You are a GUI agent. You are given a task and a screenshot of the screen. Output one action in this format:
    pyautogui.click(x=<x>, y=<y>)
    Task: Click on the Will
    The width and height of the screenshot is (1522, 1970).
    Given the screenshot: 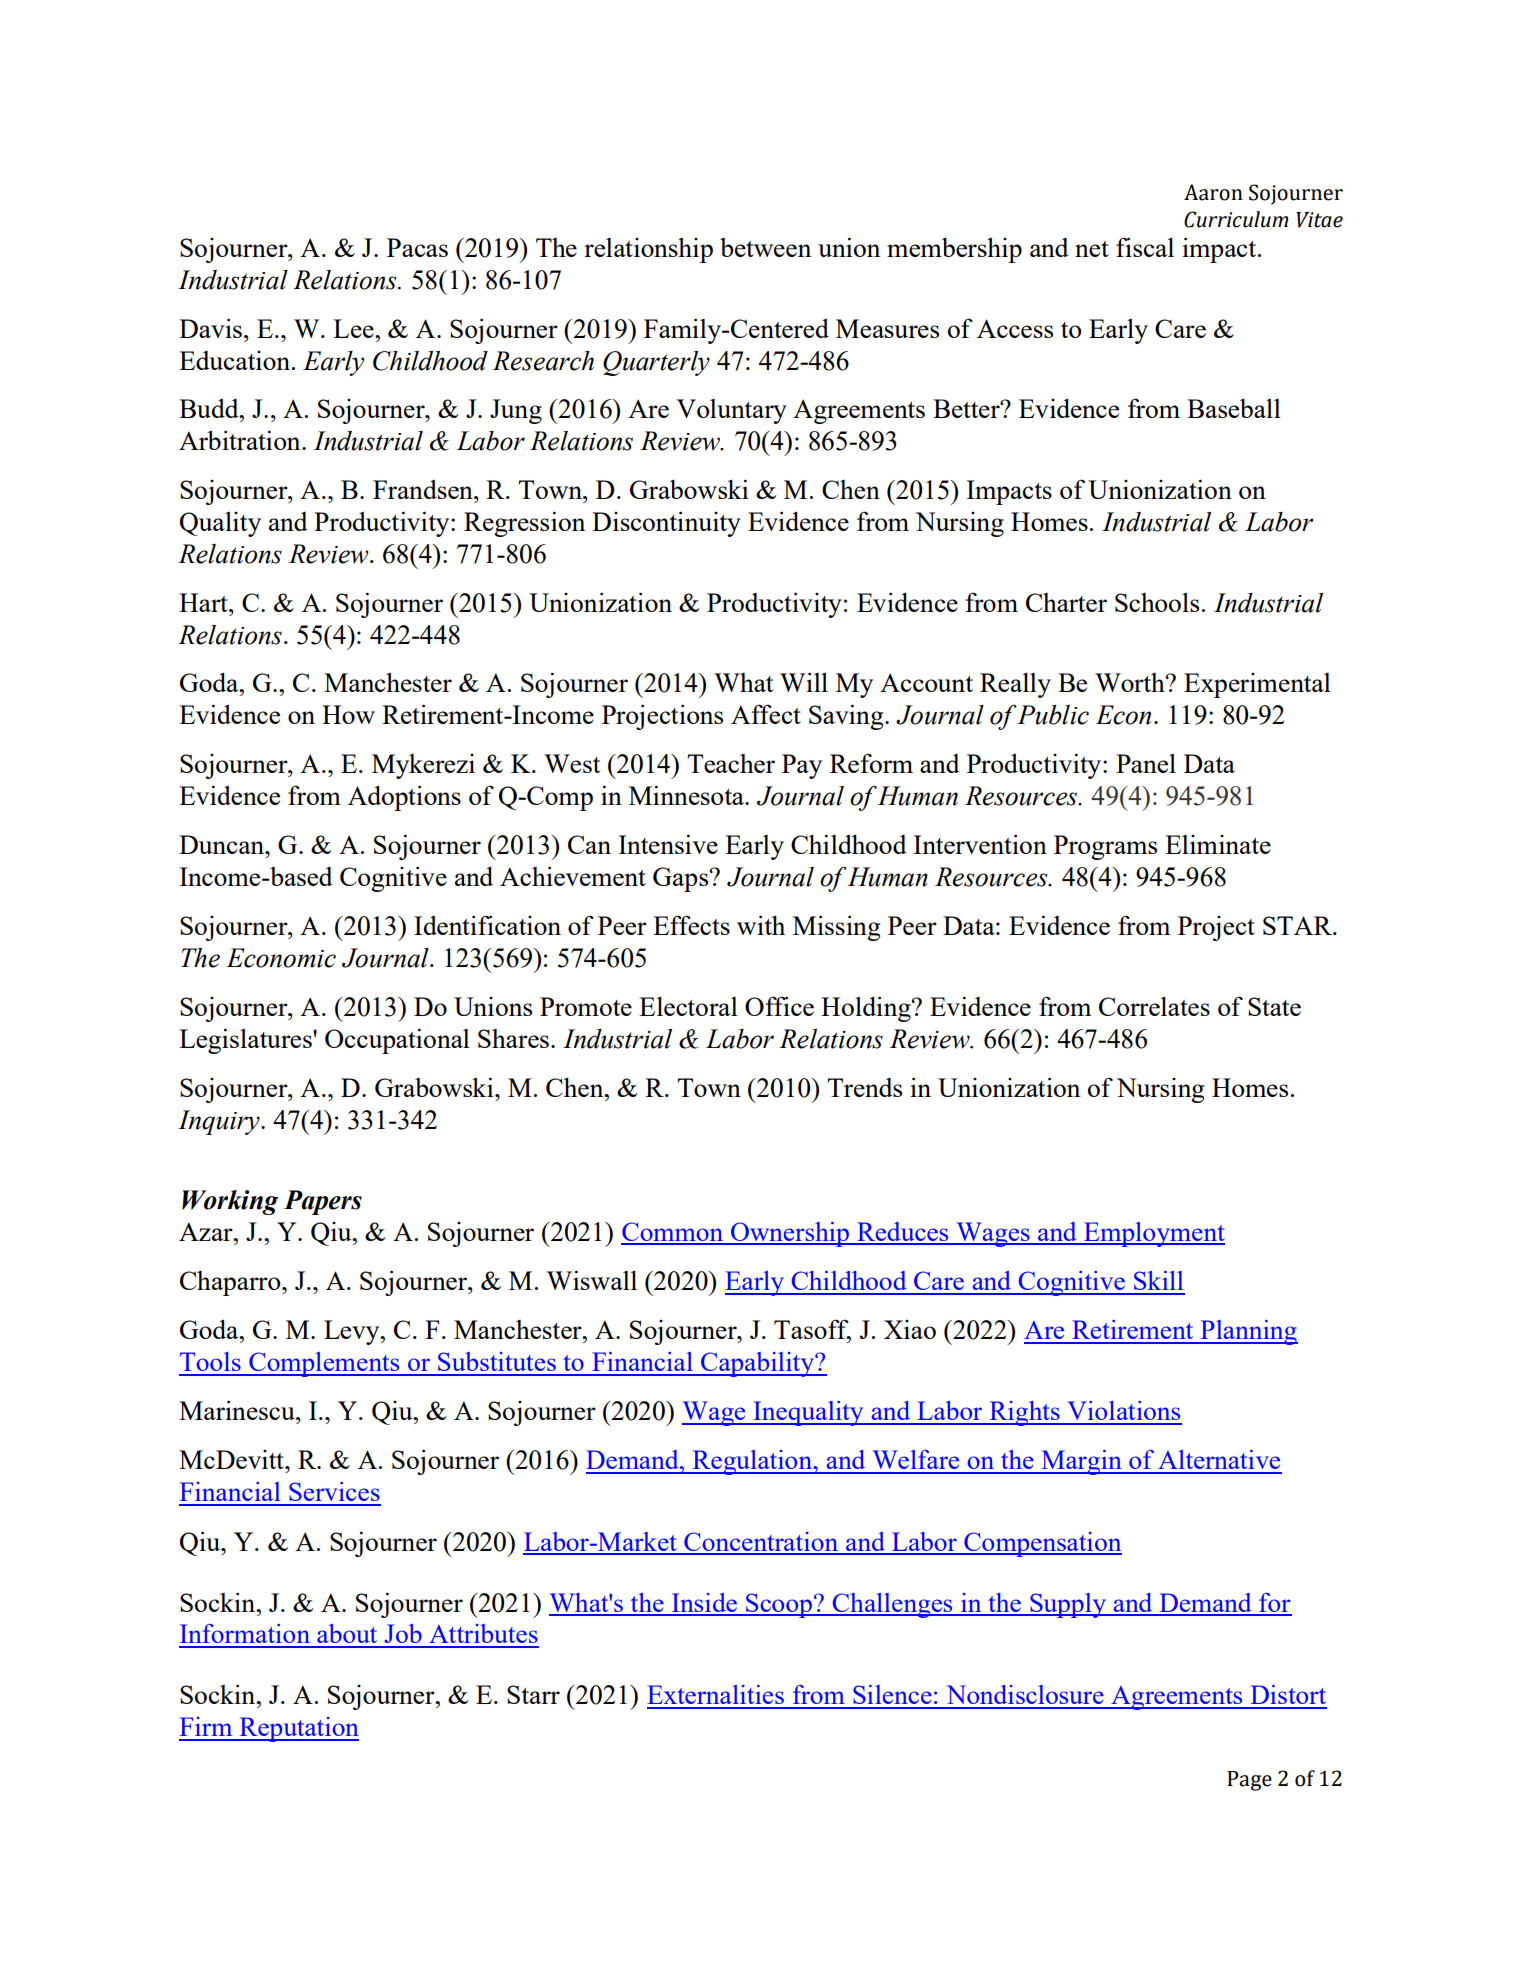 What is the action you would take?
    pyautogui.click(x=804, y=682)
